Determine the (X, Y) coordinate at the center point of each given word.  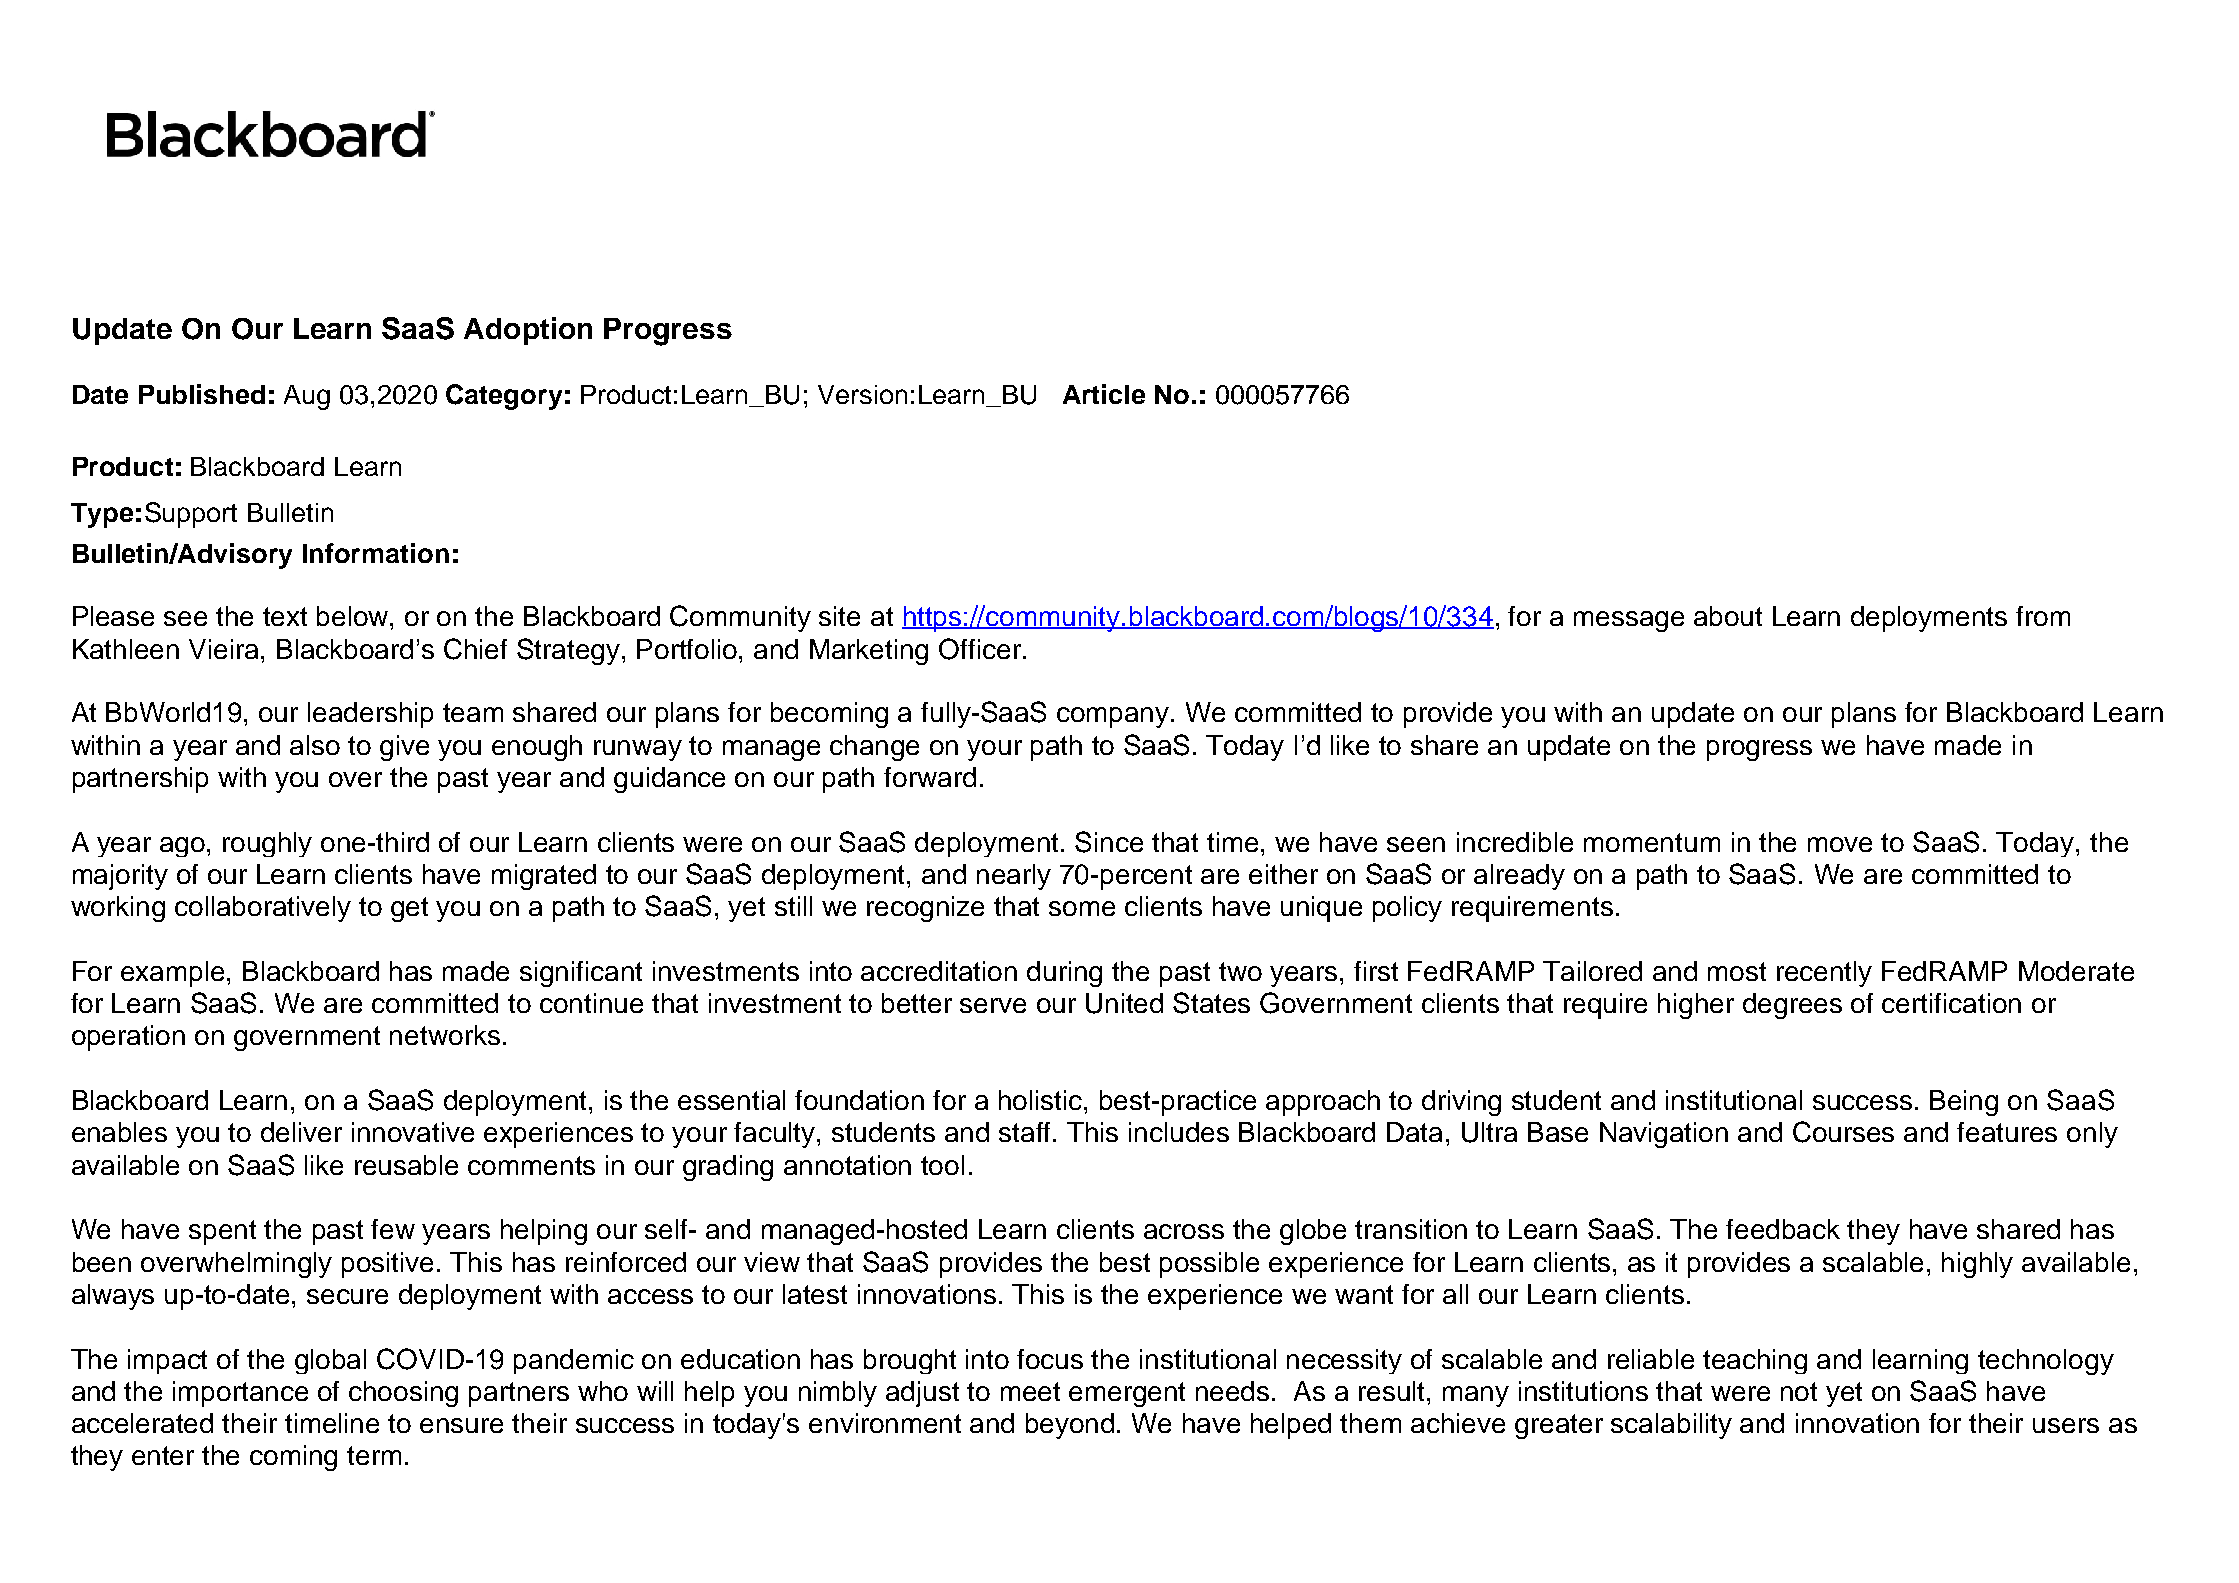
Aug (307, 397)
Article (1104, 394)
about (1728, 616)
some (1082, 908)
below (354, 616)
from (2043, 616)
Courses (1843, 1132)
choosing (403, 1394)
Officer (980, 649)
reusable (406, 1165)
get (409, 909)
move (1840, 844)
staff (1026, 1132)
